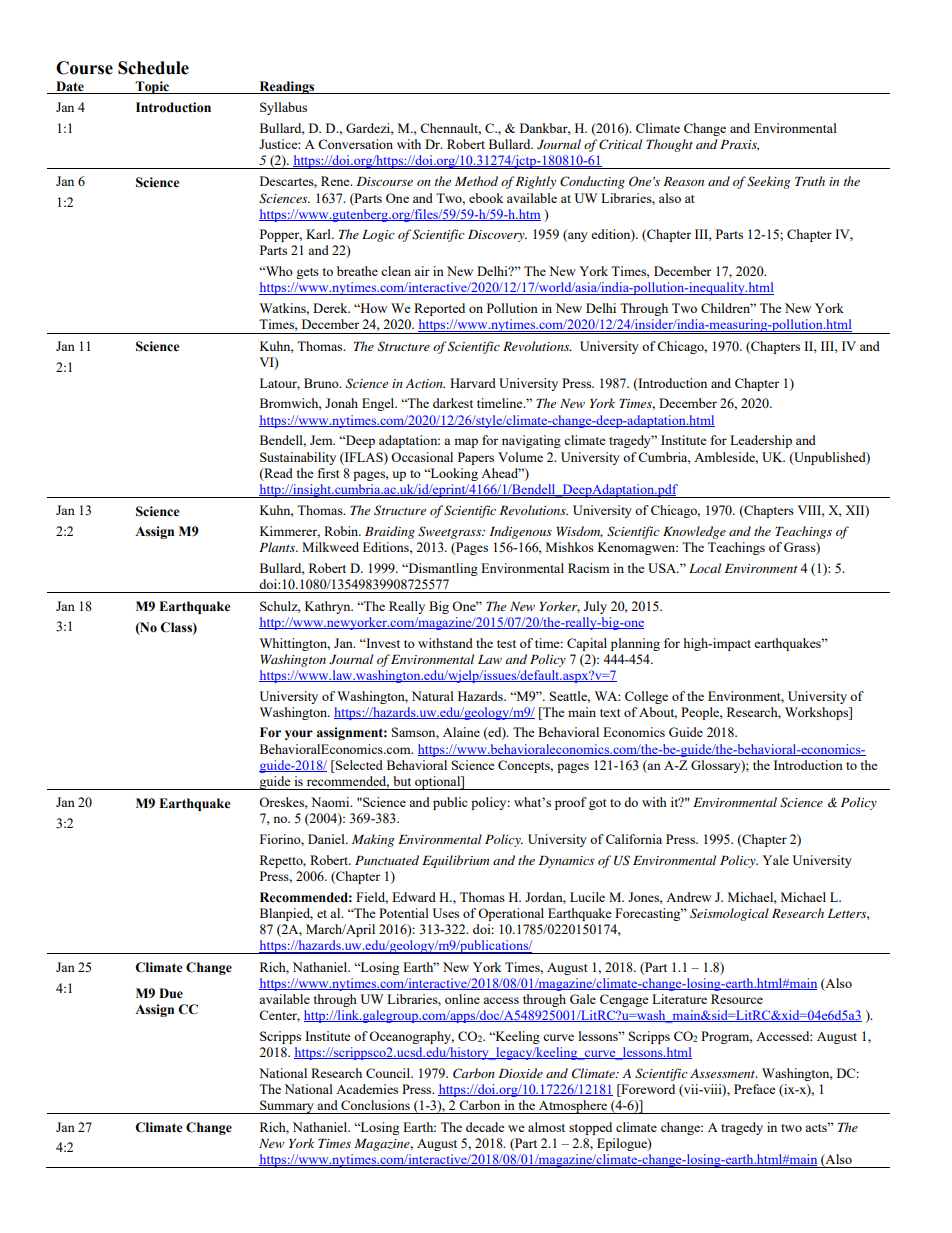 The height and width of the page is (1233, 952). I want to click on Preface, so click(755, 1089).
